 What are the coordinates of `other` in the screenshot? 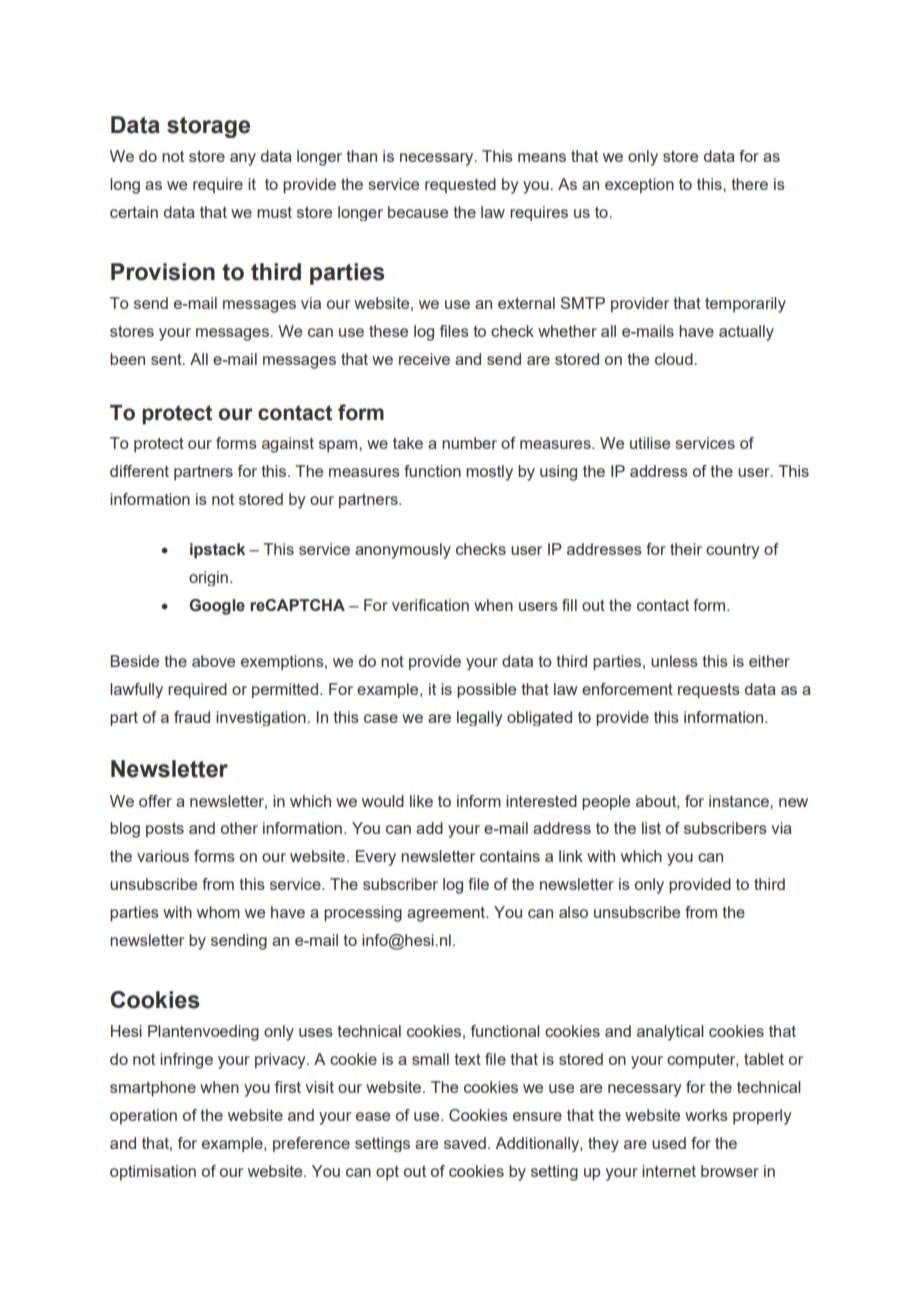 It's located at (239, 828).
